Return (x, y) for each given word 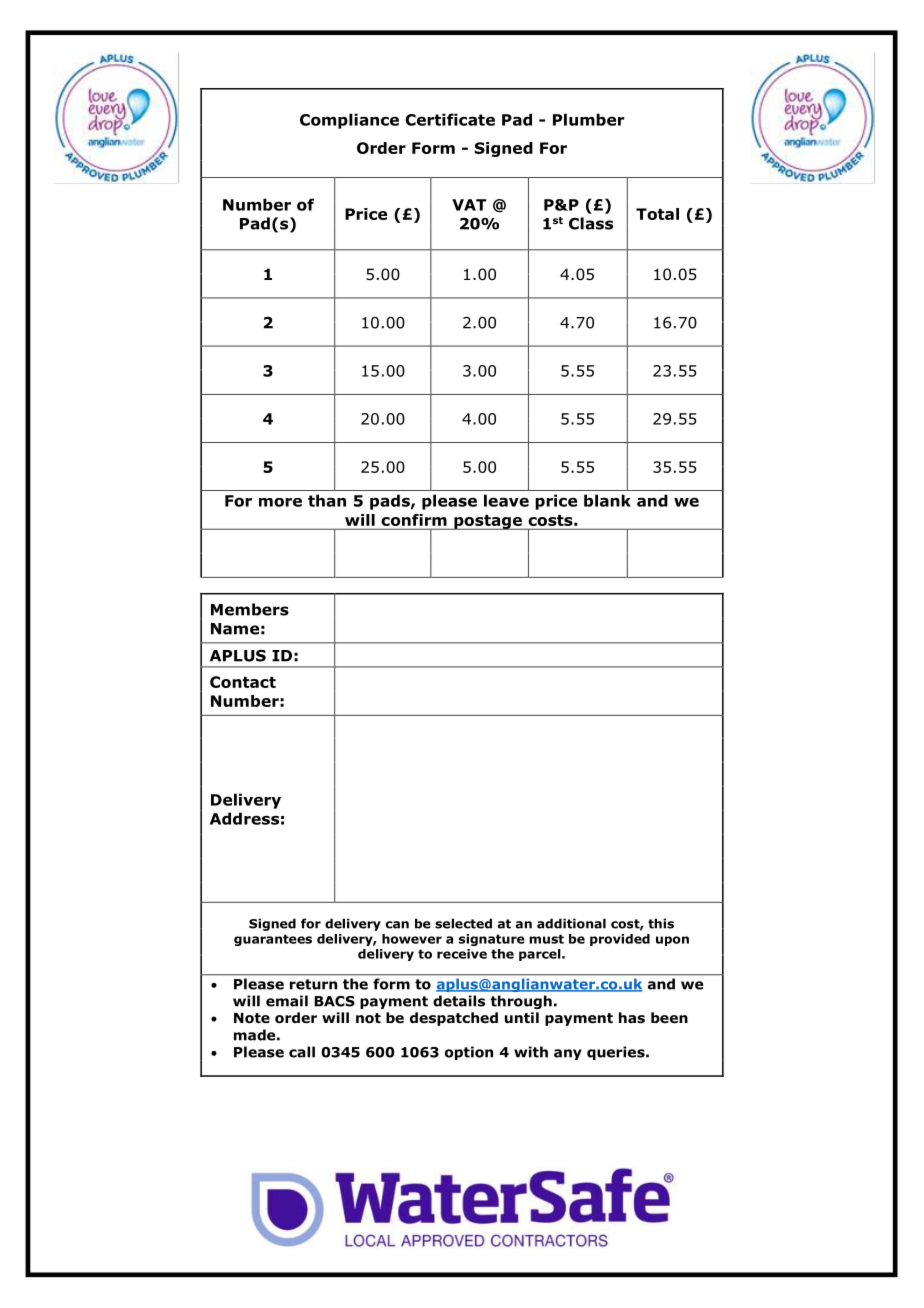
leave (506, 500)
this (661, 923)
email (287, 1001)
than (327, 500)
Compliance (349, 121)
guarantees (273, 940)
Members (250, 609)
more (280, 502)
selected (463, 923)
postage (488, 522)
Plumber (588, 119)
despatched (454, 1019)
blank (607, 500)
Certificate (450, 119)
